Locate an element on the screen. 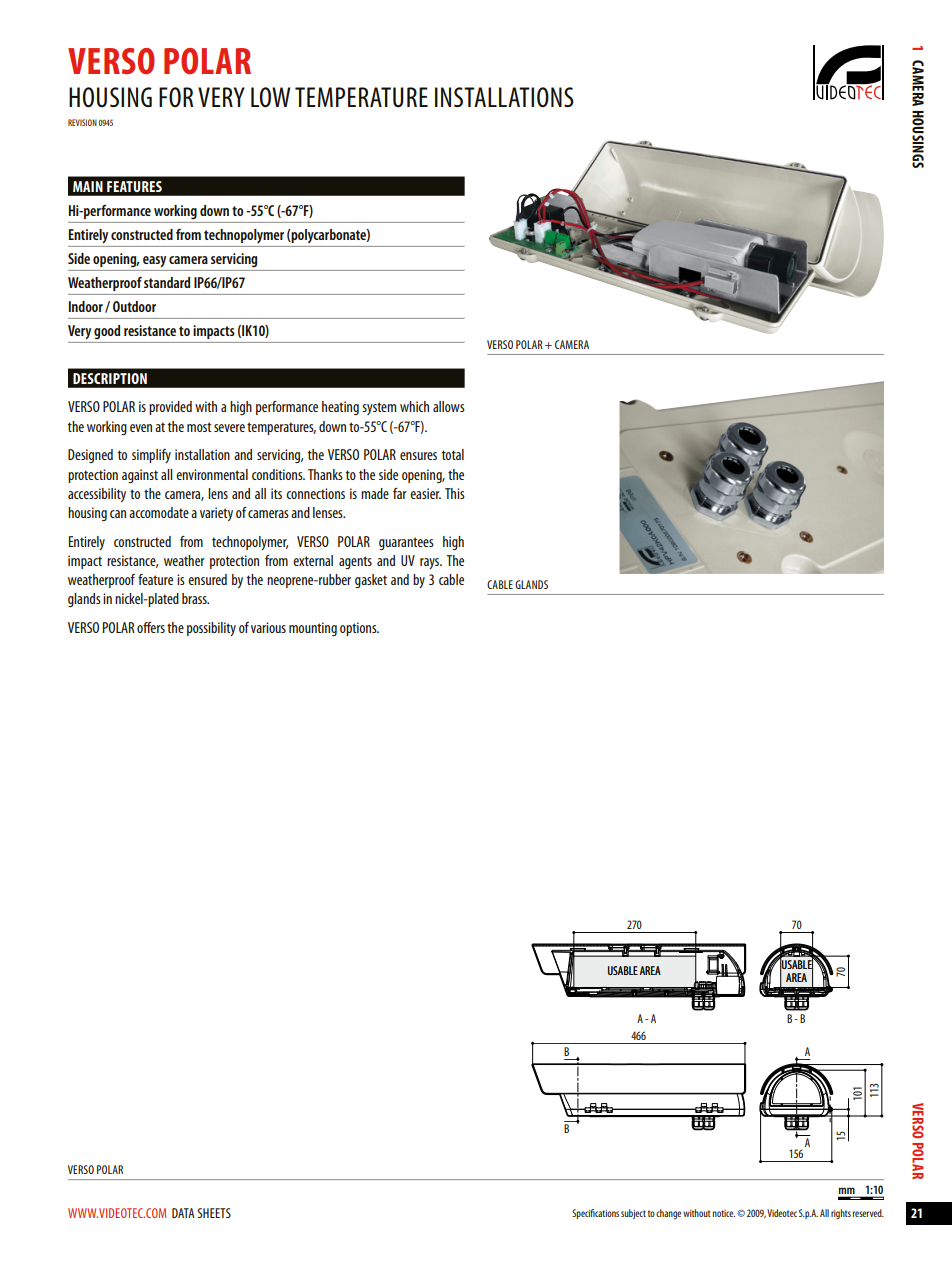 The image size is (952, 1270). rights is located at coordinates (841, 1214).
